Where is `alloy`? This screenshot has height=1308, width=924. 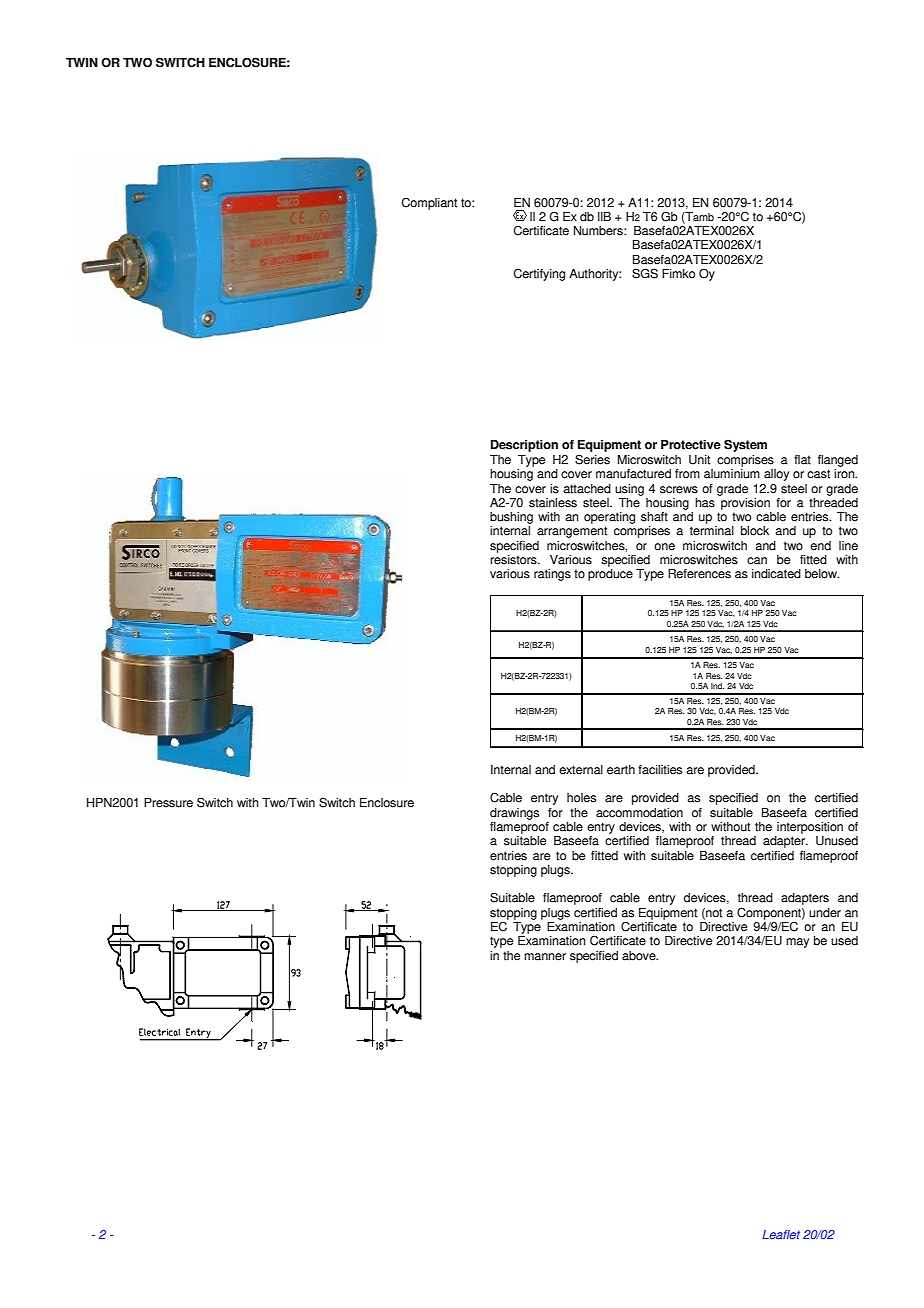
alloy is located at coordinates (776, 475).
